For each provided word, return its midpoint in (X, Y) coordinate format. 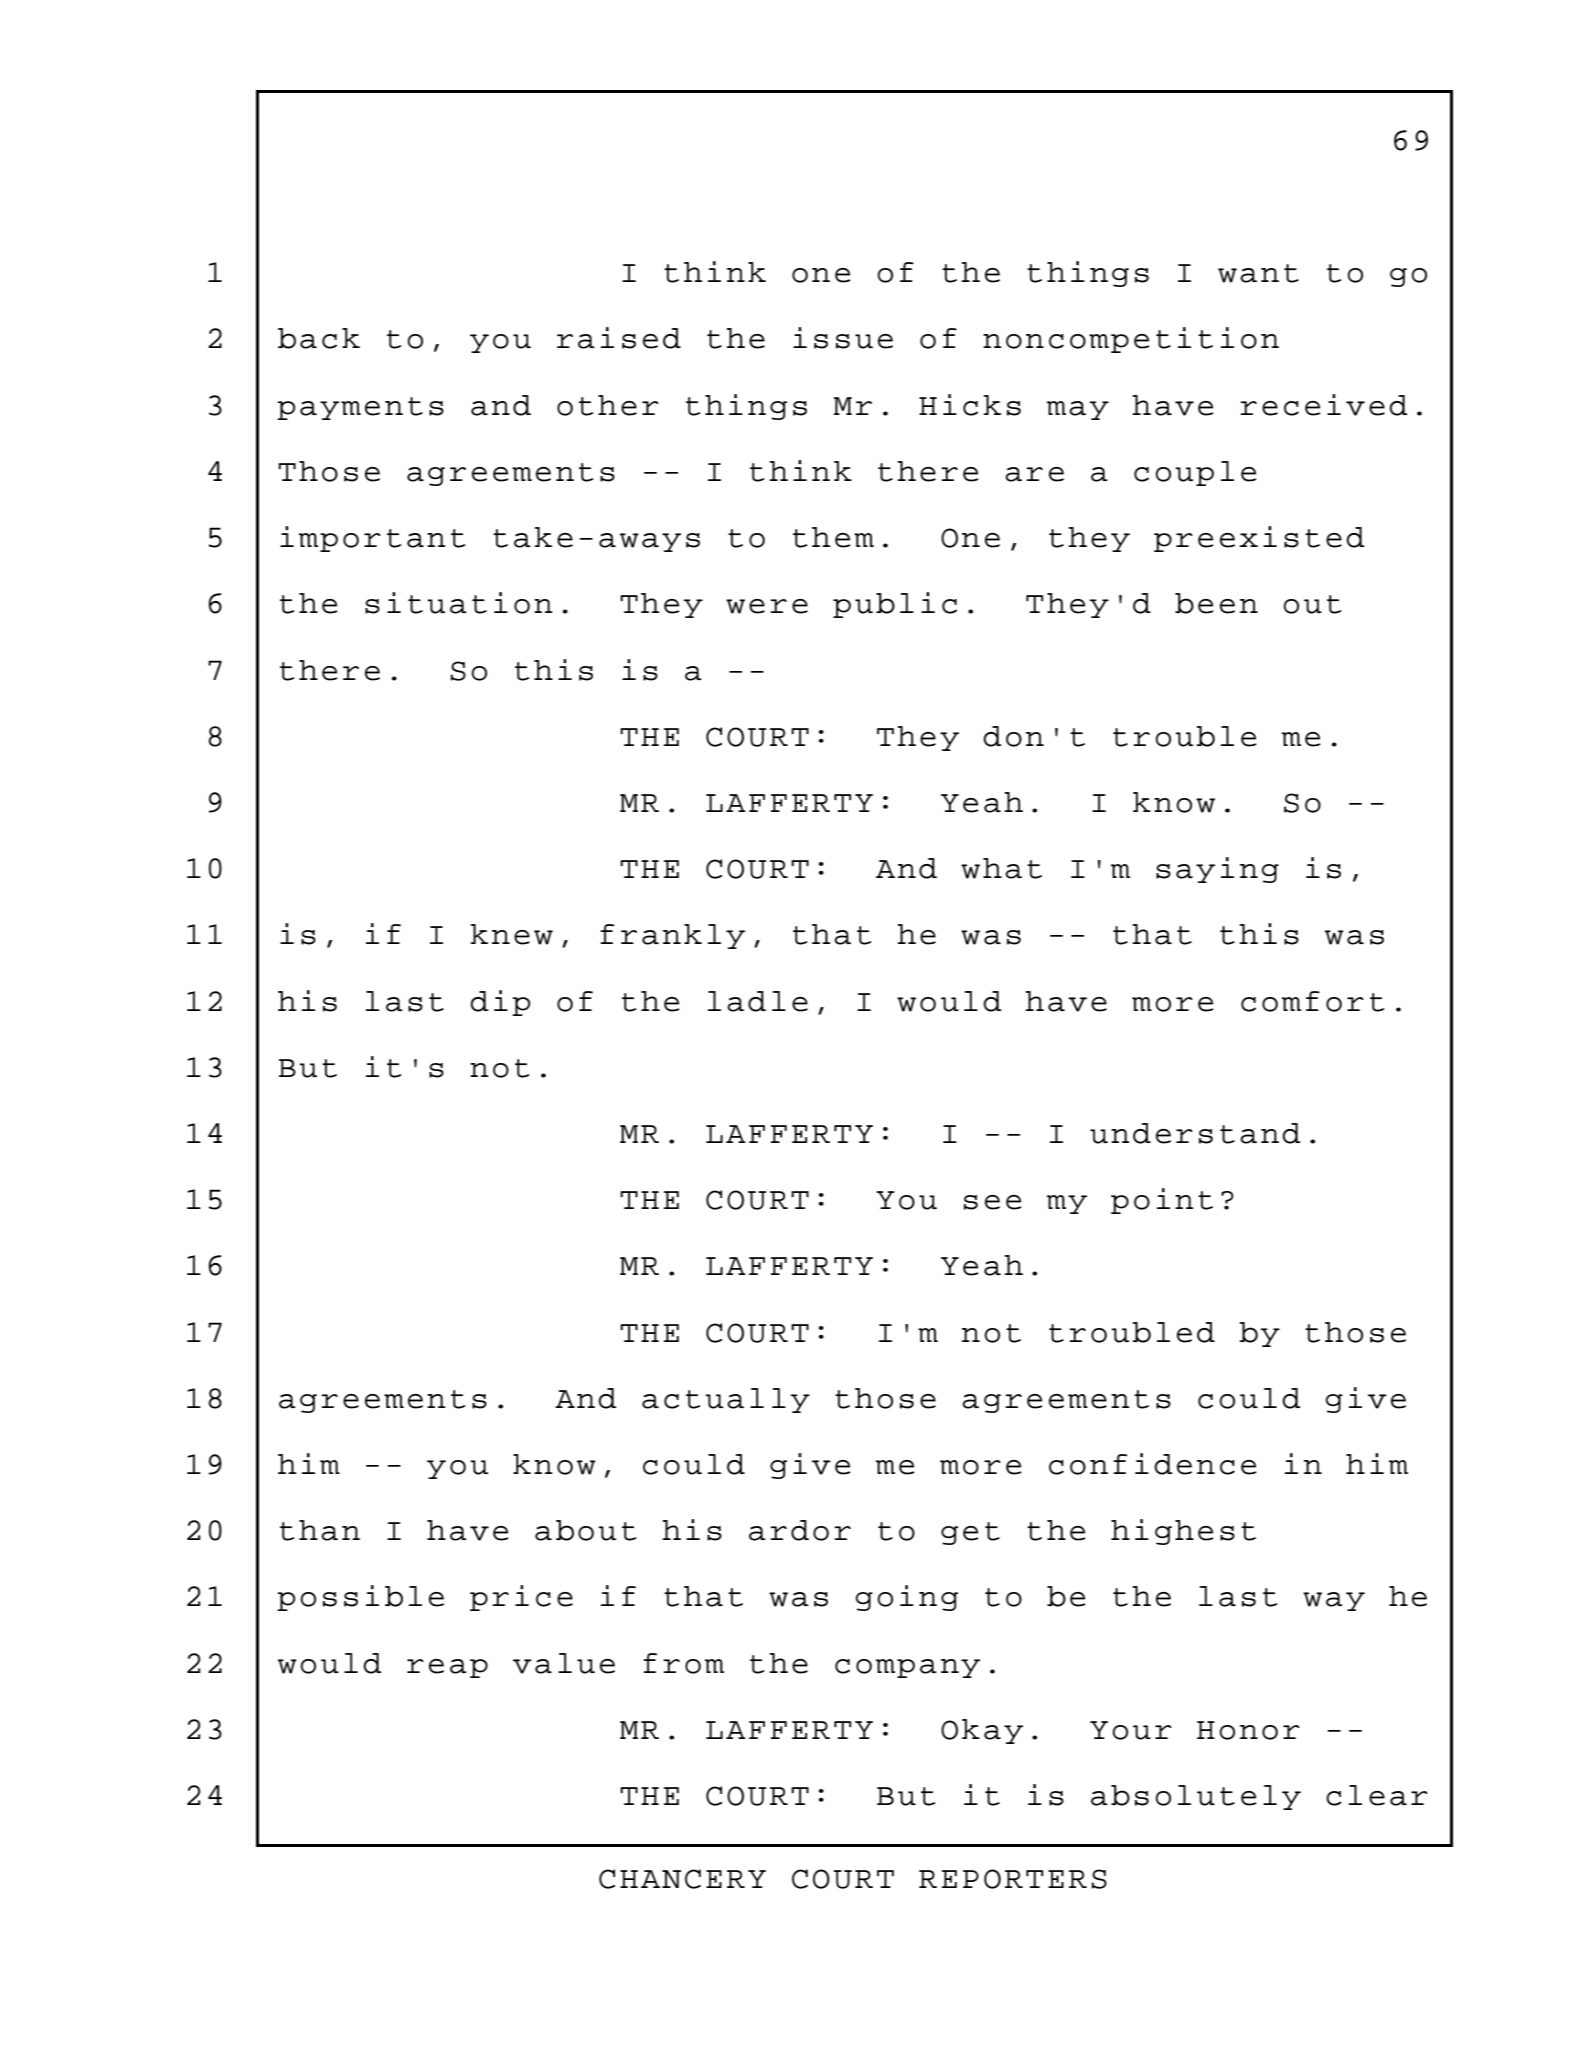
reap (447, 1668)
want (1258, 273)
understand (1195, 1133)
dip (500, 1003)
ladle (758, 1001)
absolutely (1196, 1797)
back (319, 338)
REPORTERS (1013, 1879)
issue (843, 338)
